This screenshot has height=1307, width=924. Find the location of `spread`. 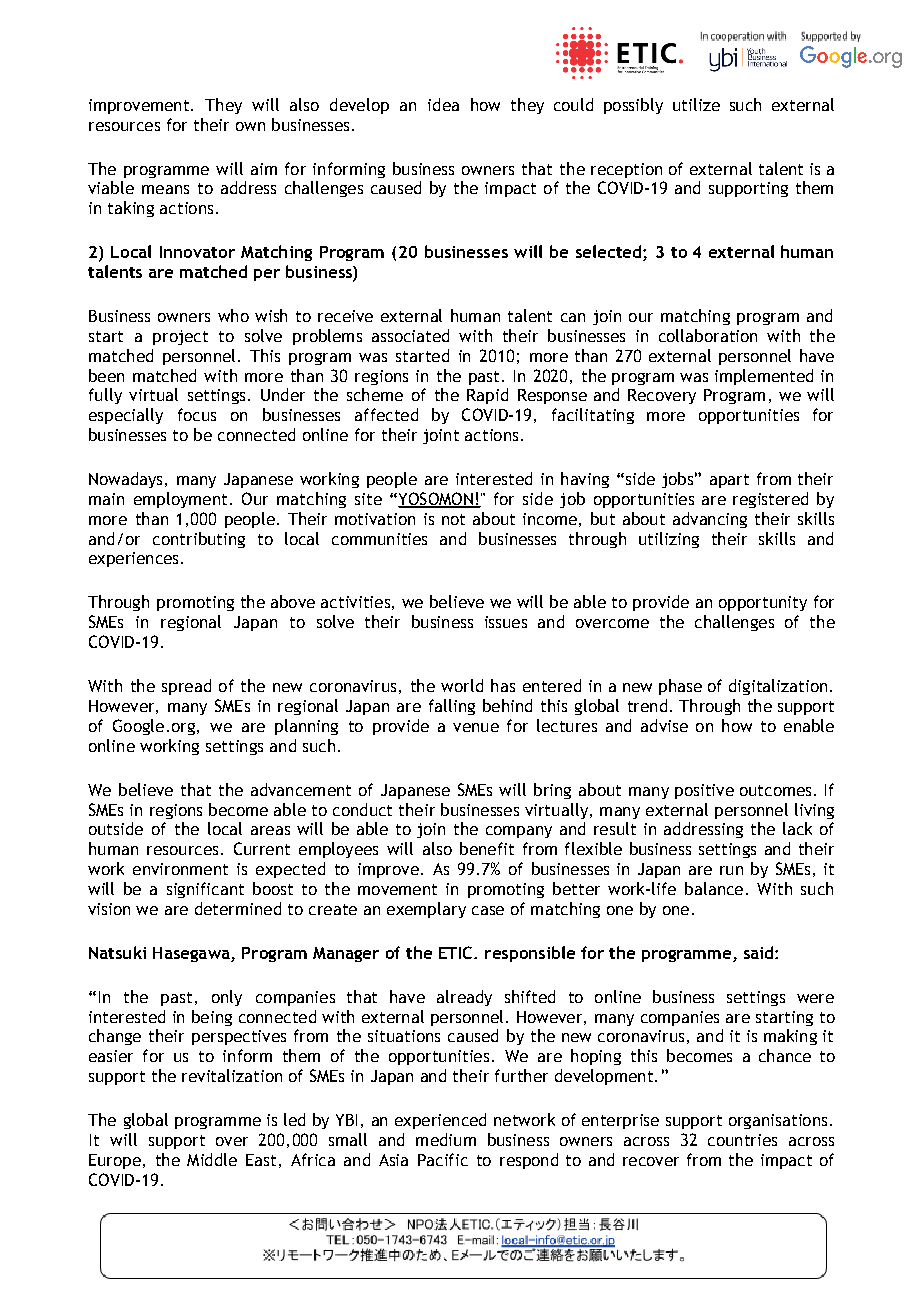

spread is located at coordinates (186, 687).
